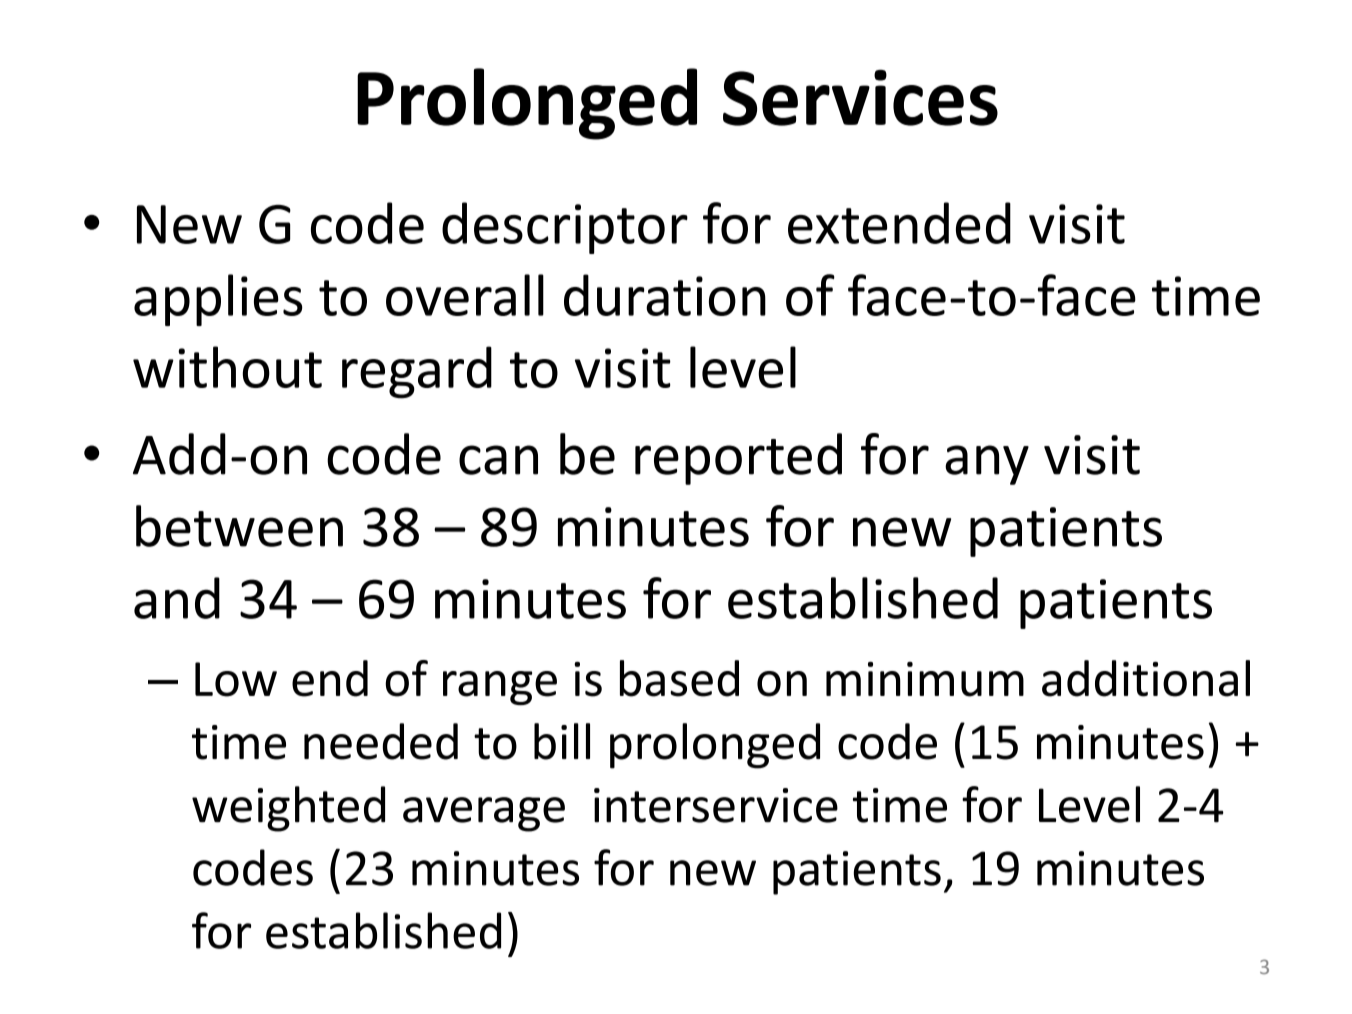  Describe the element at coordinates (925, 679) in the page. I see `minimum` at that location.
